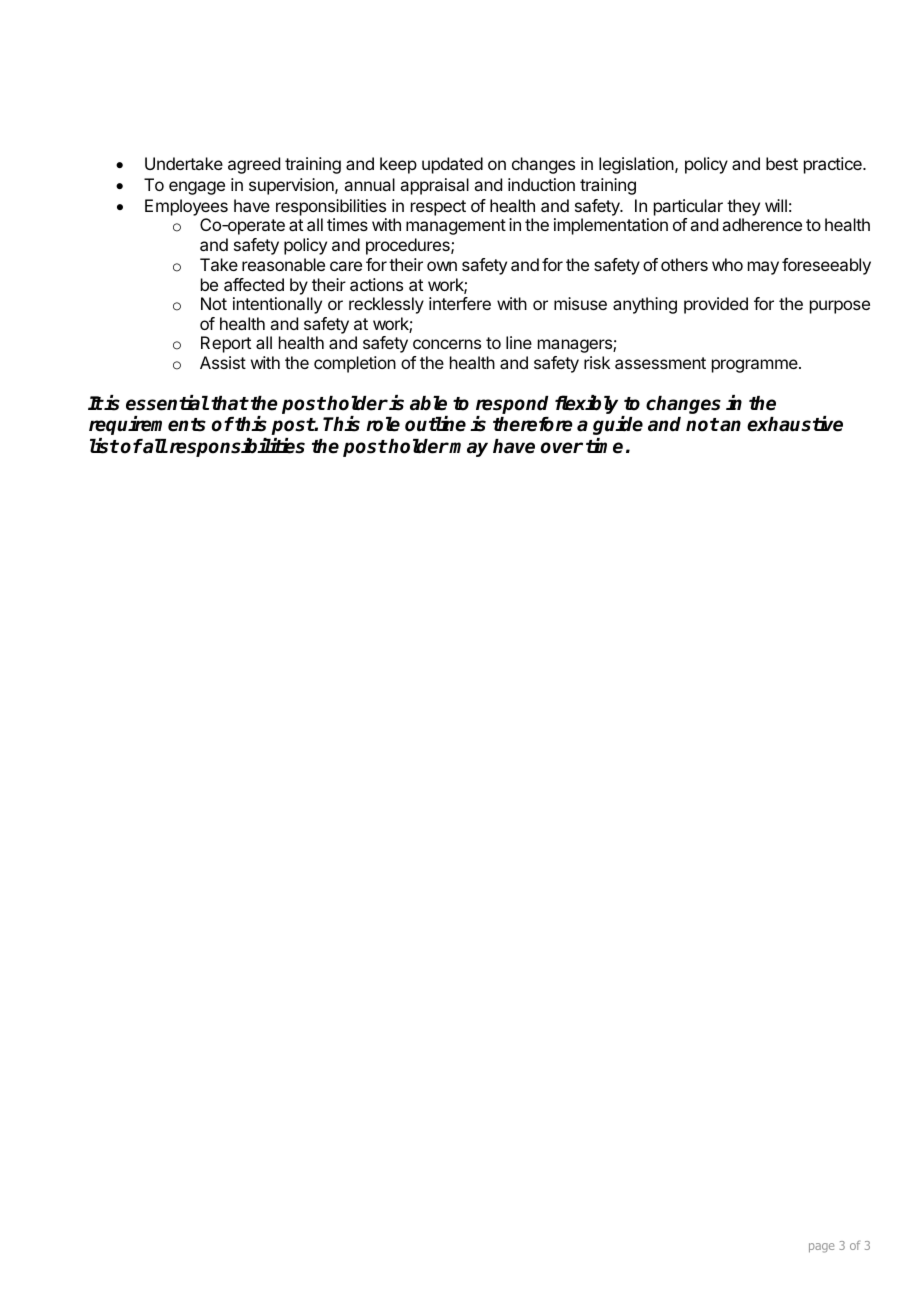  What do you see at coordinates (618, 425) in the image?
I see `guide` at bounding box center [618, 425].
